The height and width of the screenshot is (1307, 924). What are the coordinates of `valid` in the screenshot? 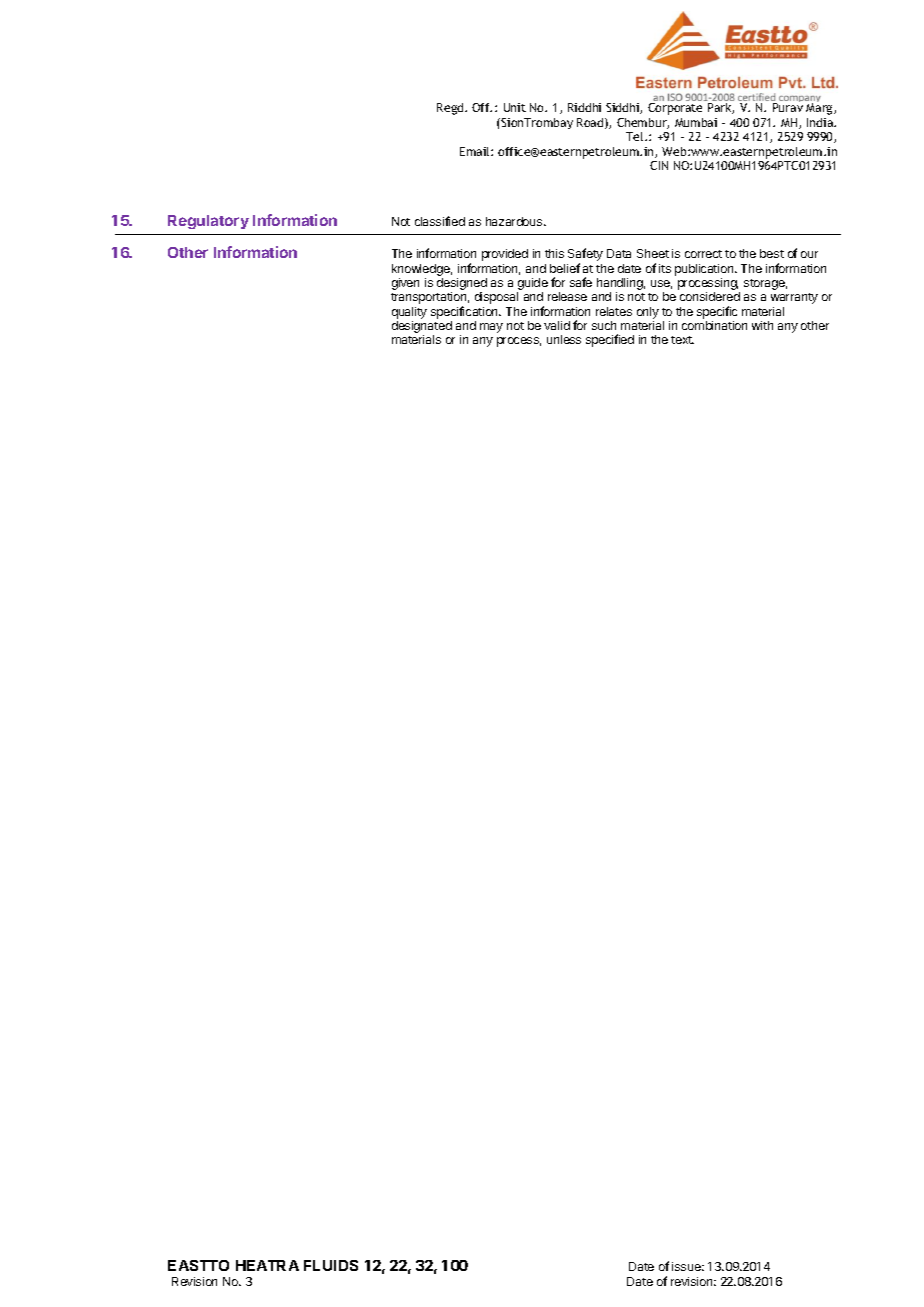 It's located at (557, 325).
